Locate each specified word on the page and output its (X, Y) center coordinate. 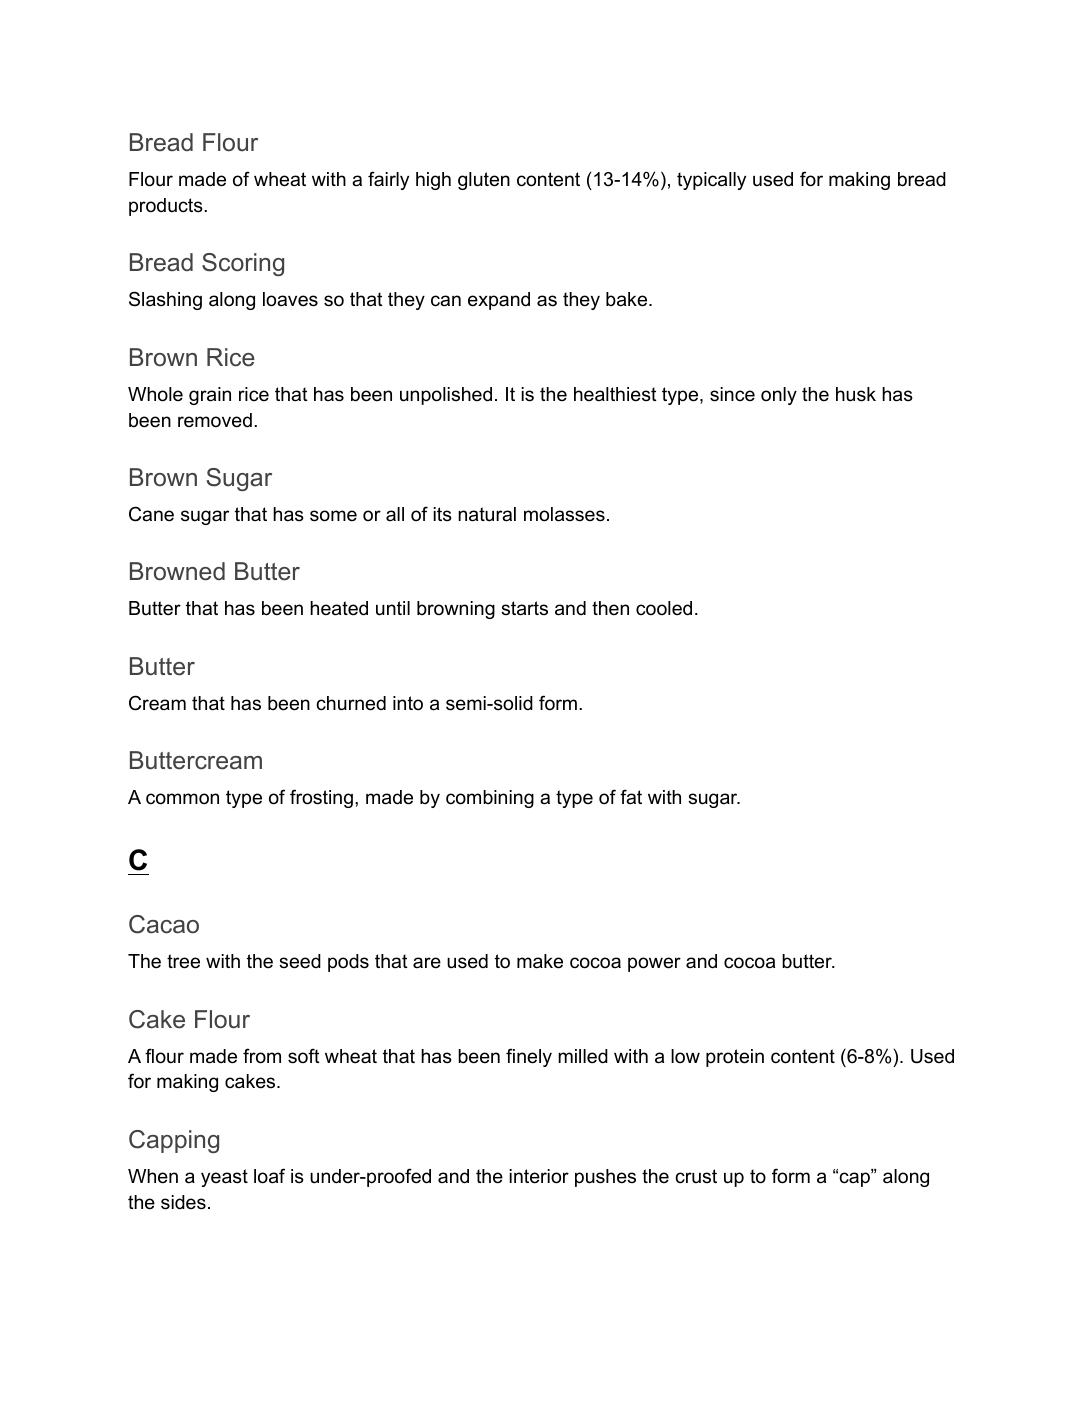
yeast (224, 1178)
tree (183, 961)
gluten (484, 181)
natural (487, 514)
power (654, 964)
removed (215, 420)
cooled (664, 608)
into (408, 703)
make (540, 961)
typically (711, 181)
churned (351, 703)
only (779, 396)
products (167, 207)
